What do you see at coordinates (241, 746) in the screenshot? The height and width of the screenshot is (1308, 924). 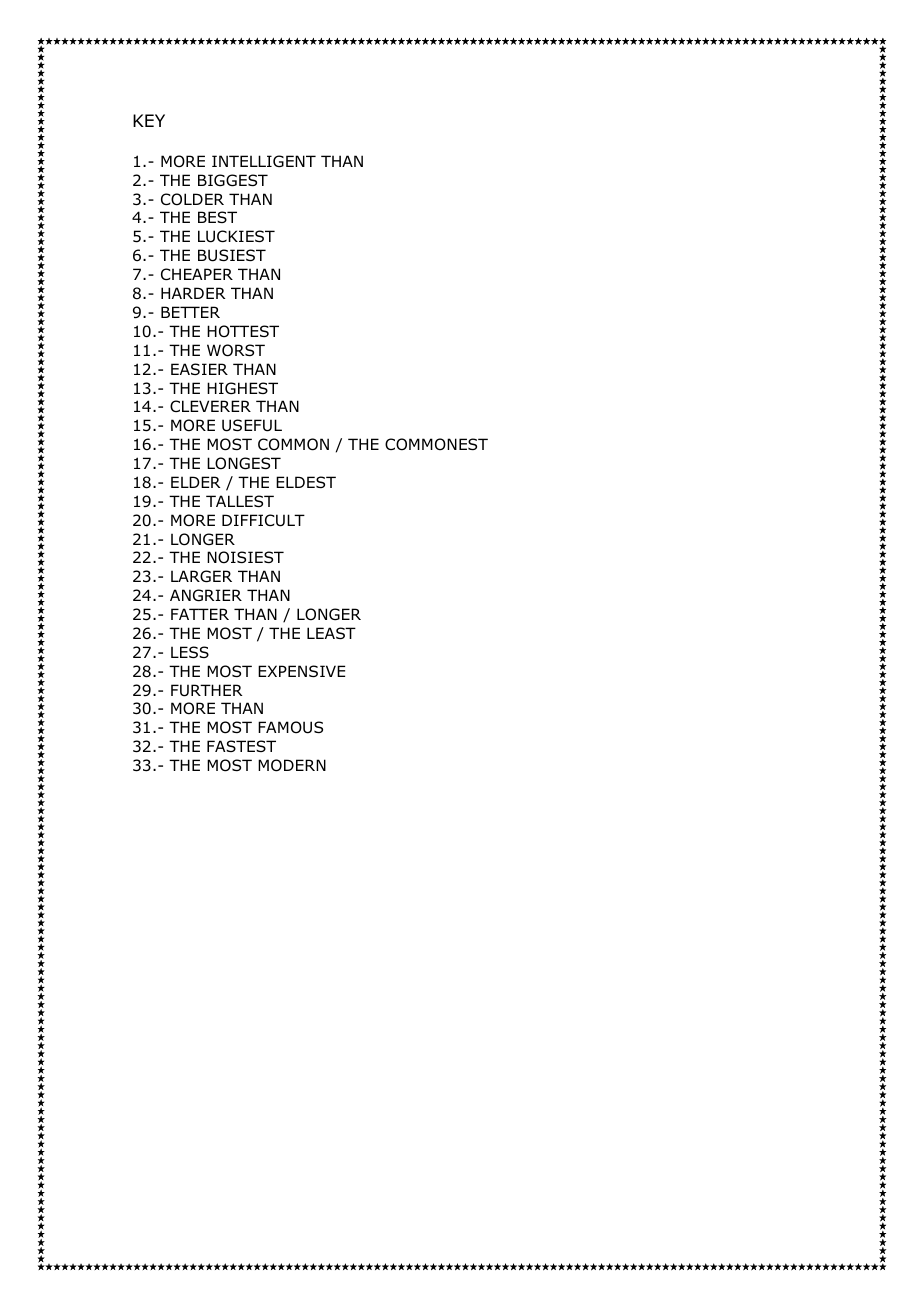 I see `FASTEST` at bounding box center [241, 746].
